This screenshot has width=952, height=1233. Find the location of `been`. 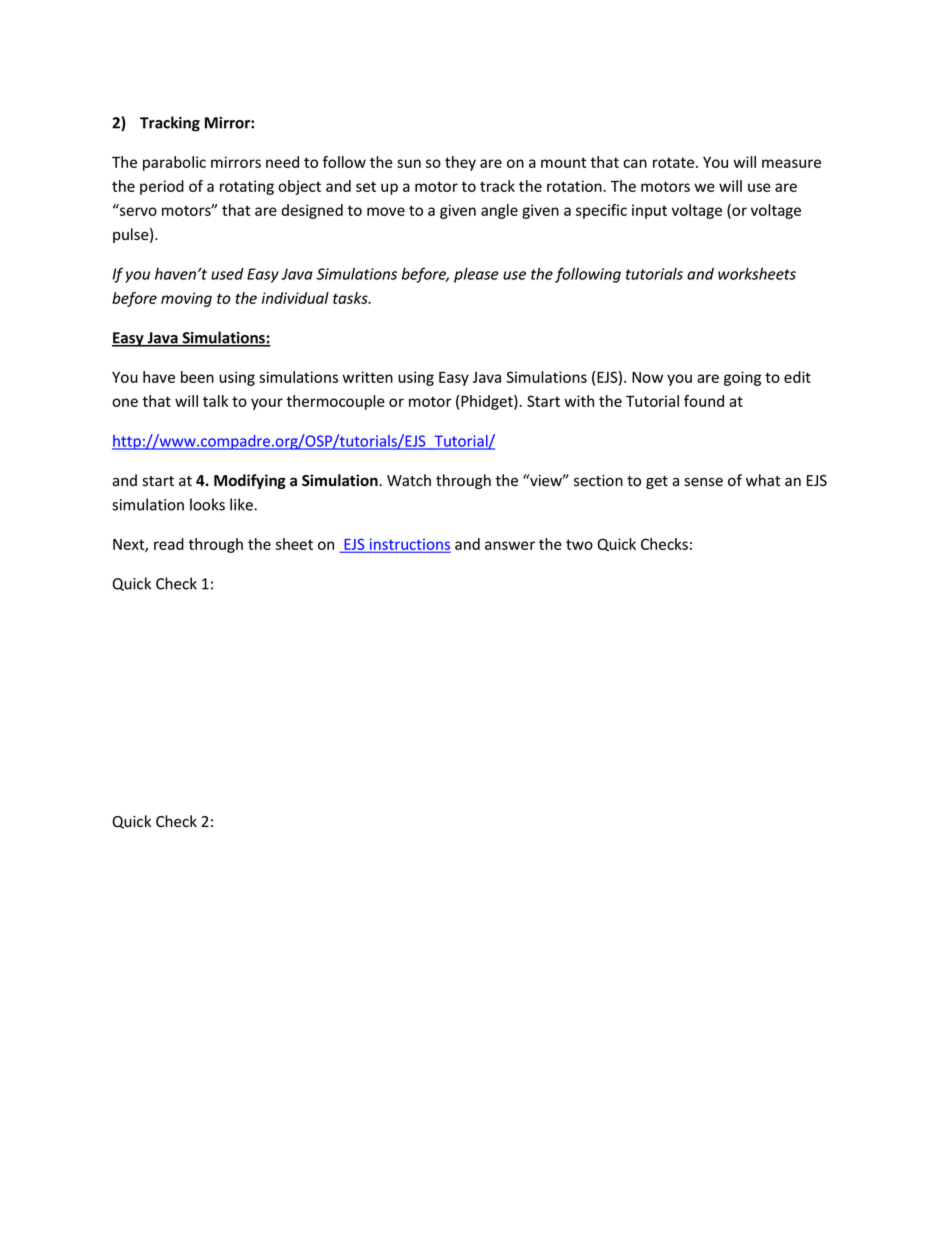

been is located at coordinates (197, 377).
